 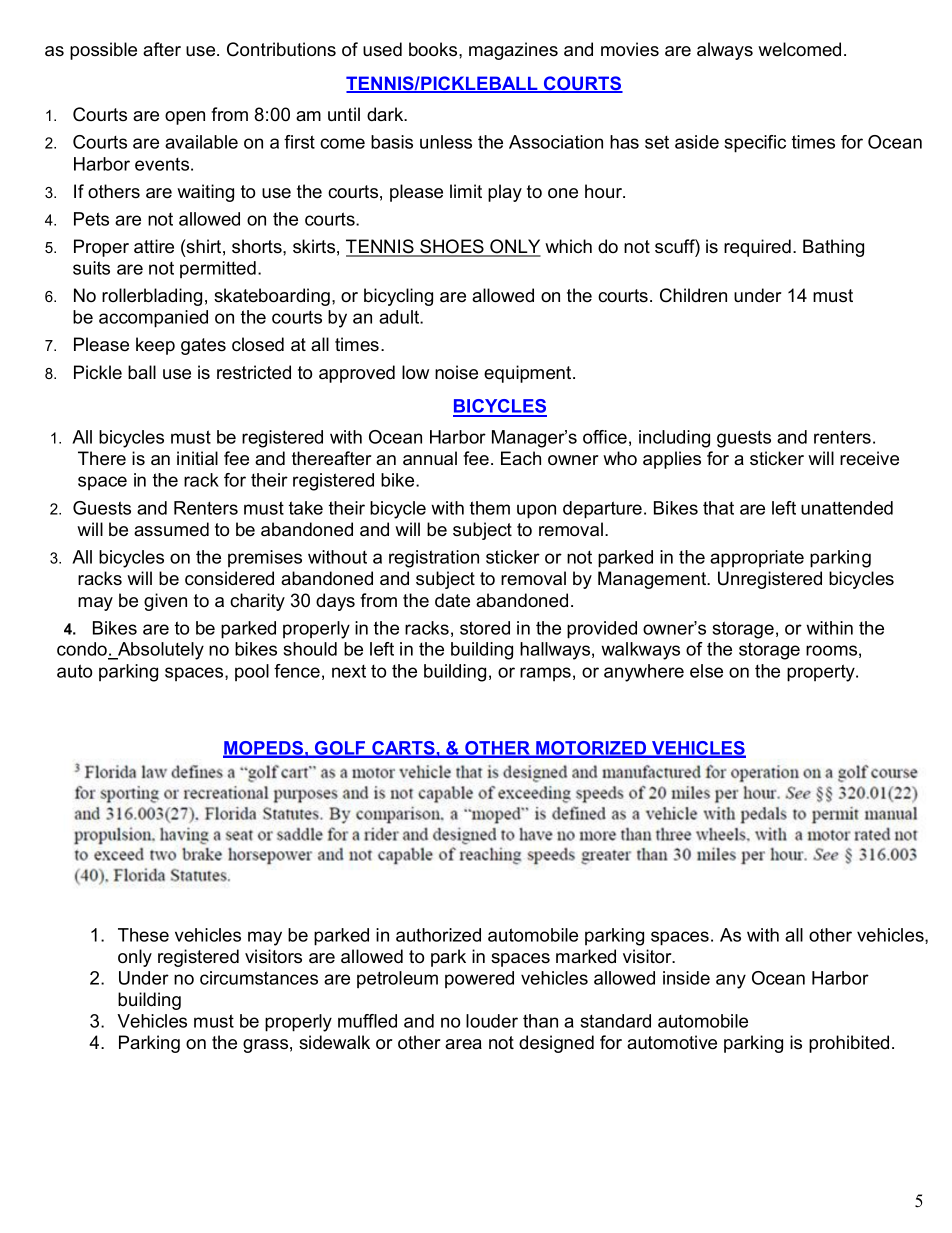 What do you see at coordinates (674, 439) in the screenshot?
I see `including` at bounding box center [674, 439].
